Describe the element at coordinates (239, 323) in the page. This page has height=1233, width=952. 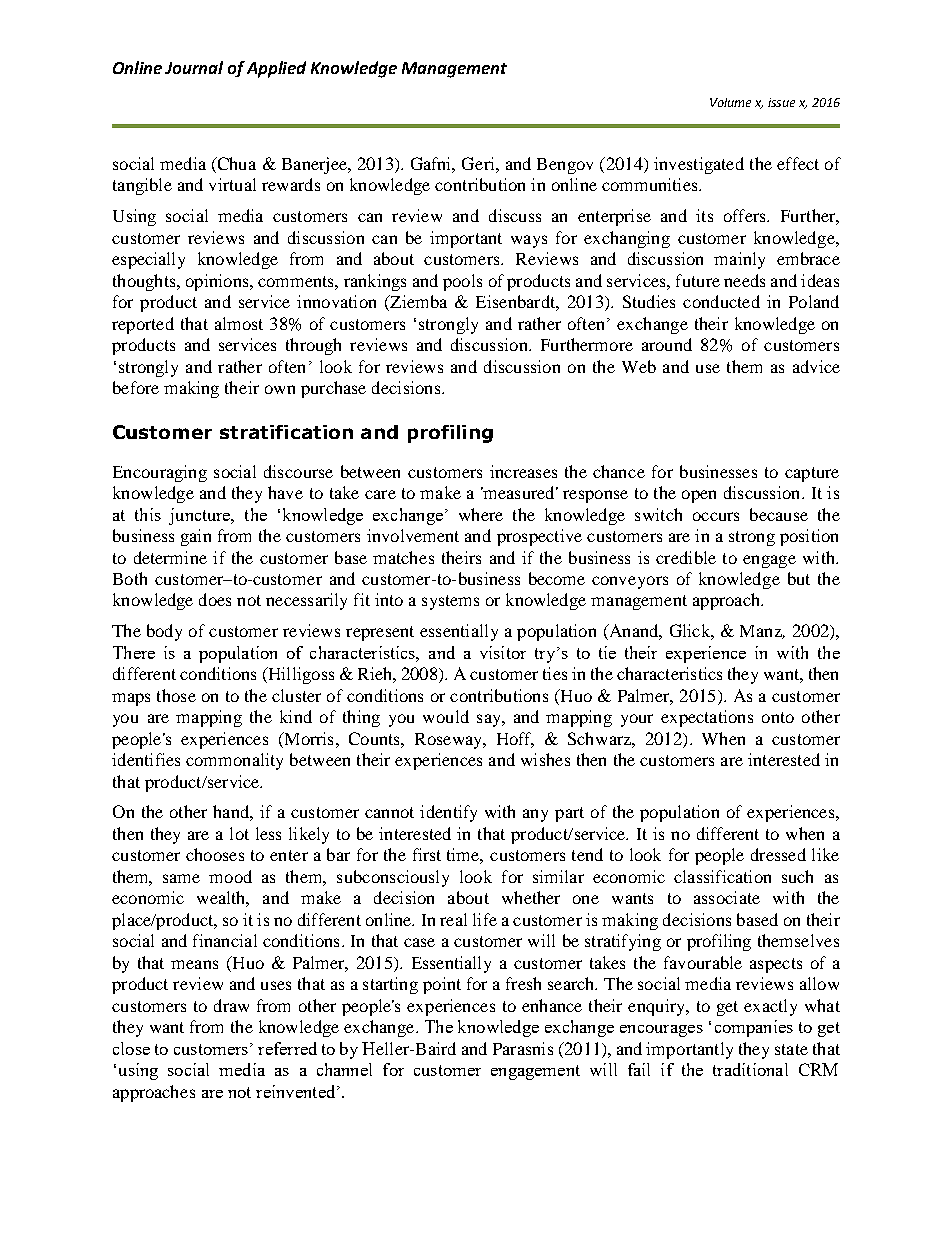
I see `almost` at that location.
